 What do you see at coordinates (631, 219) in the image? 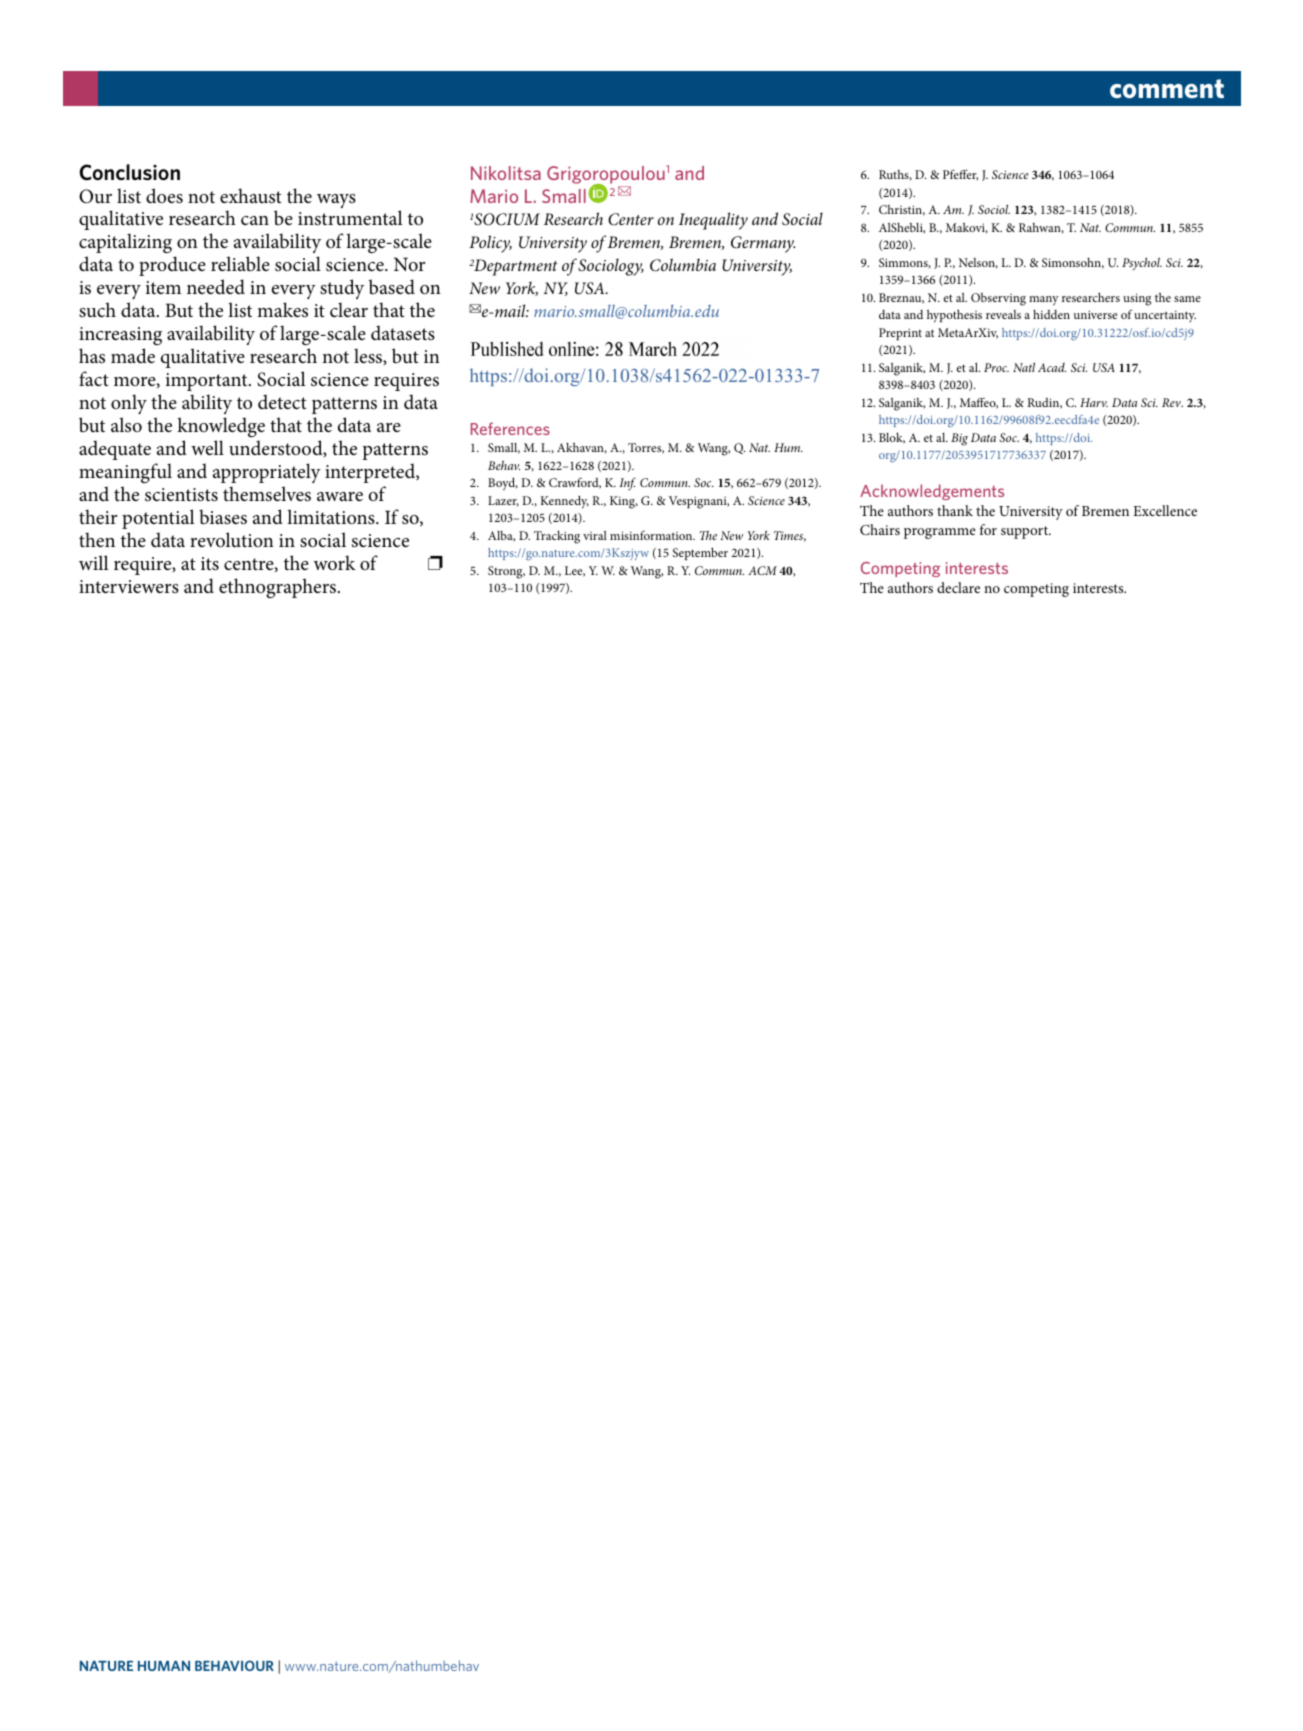
I see `Center` at bounding box center [631, 219].
